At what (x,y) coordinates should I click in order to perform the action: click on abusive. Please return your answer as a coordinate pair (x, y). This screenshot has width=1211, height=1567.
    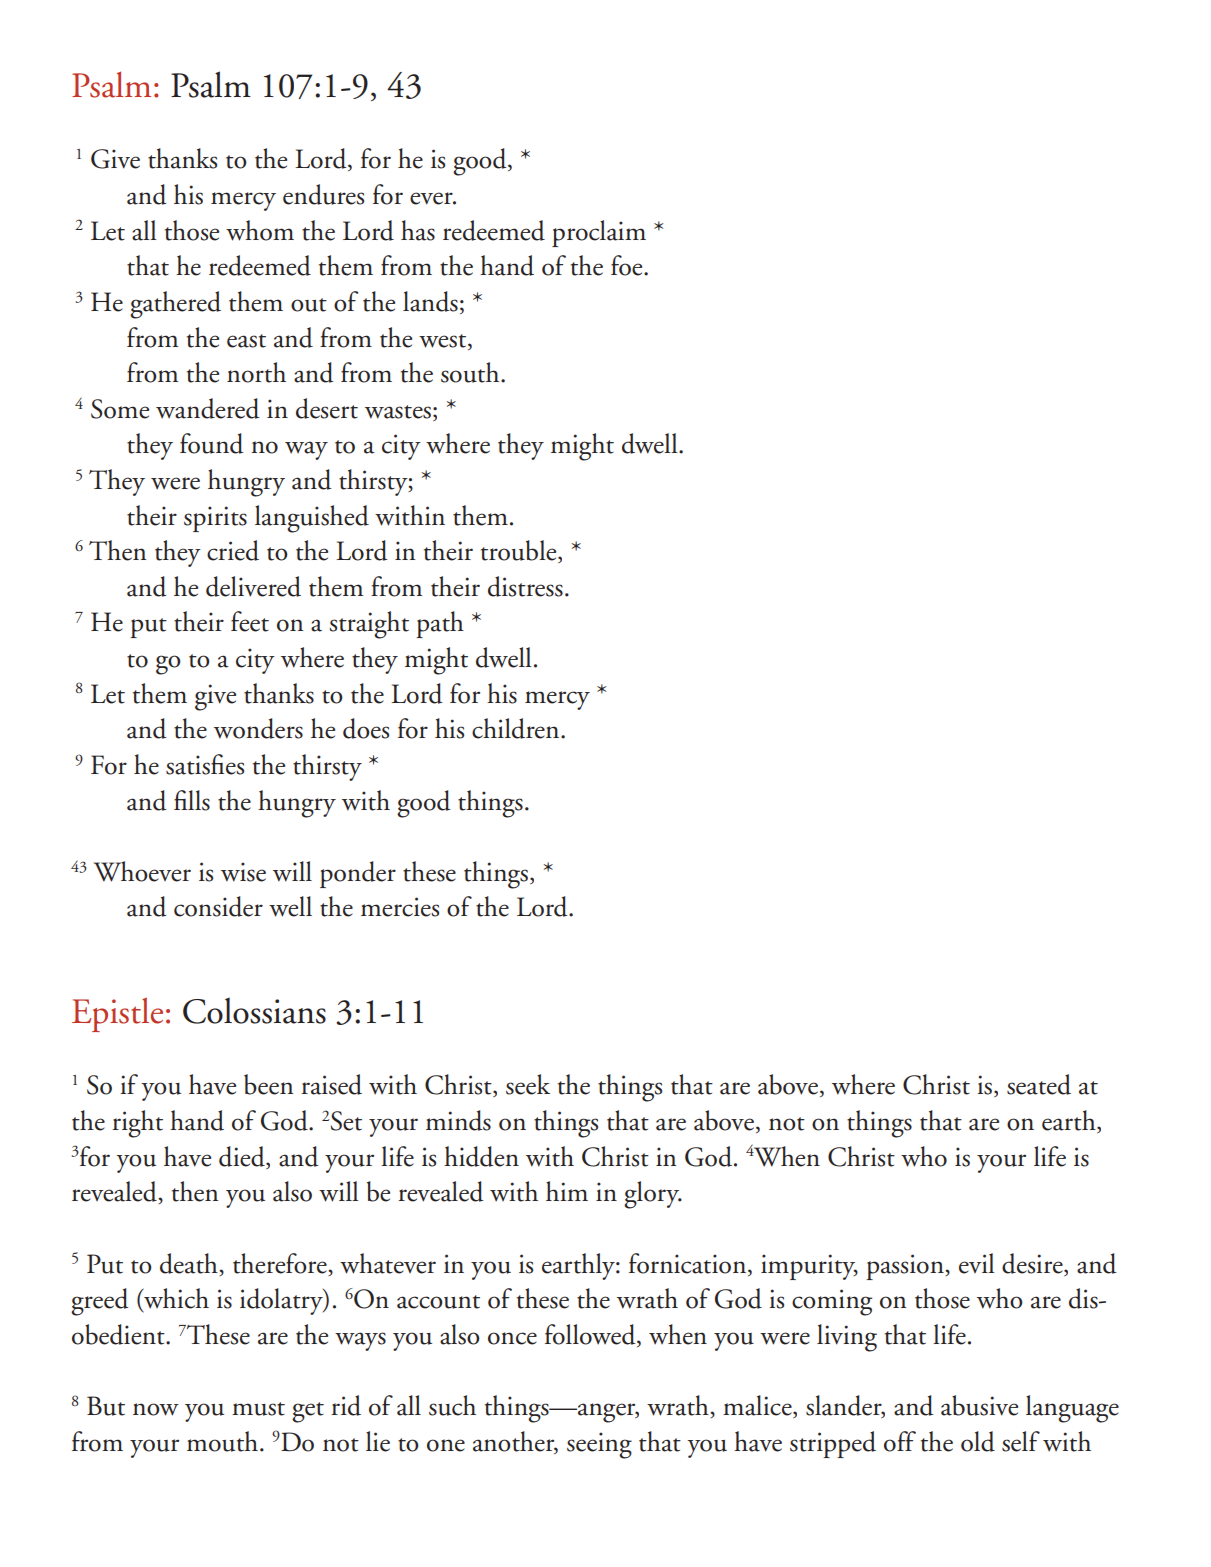
    Looking at the image, I should click on (979, 1405).
